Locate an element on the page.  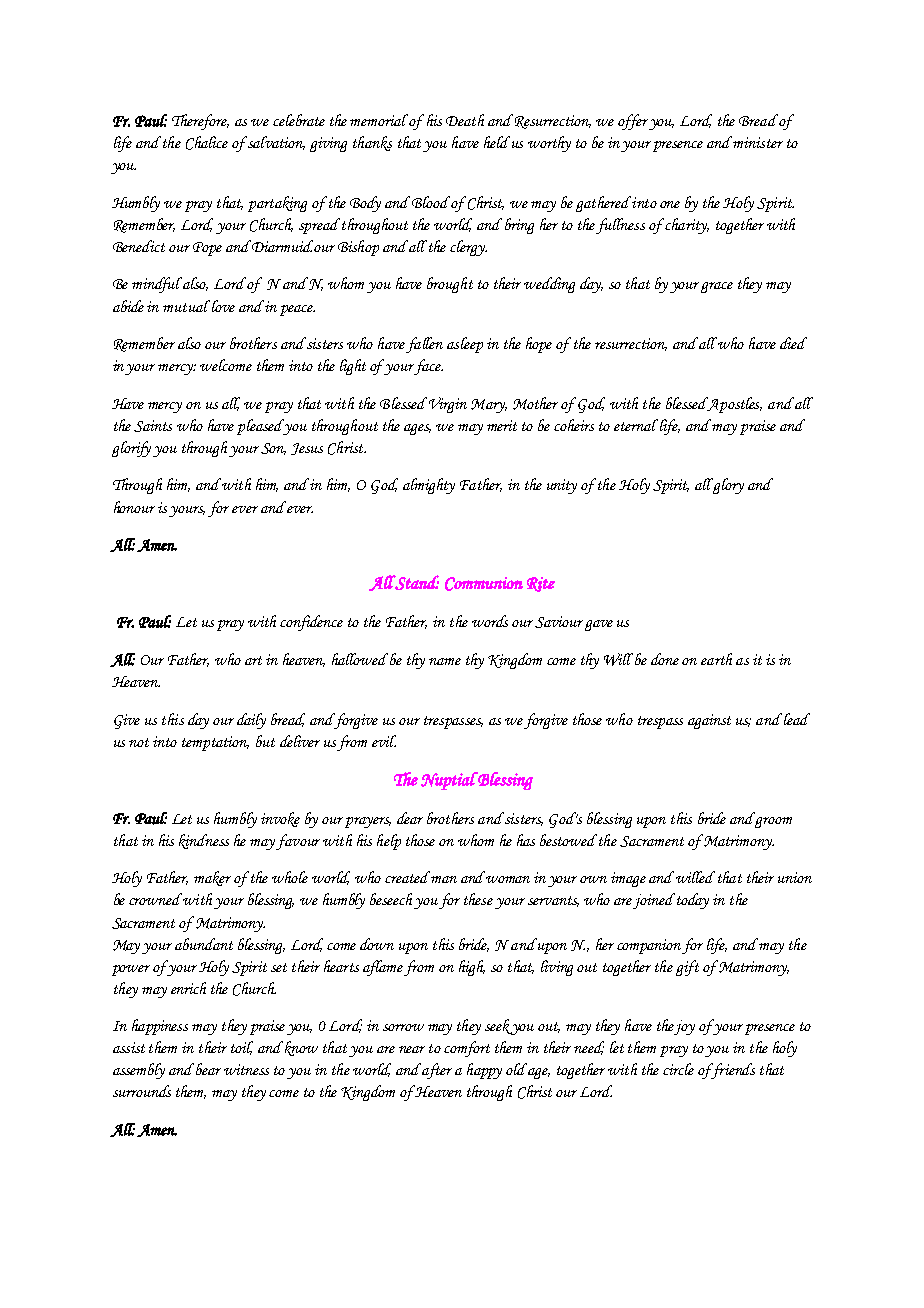
after is located at coordinates (436, 1071).
